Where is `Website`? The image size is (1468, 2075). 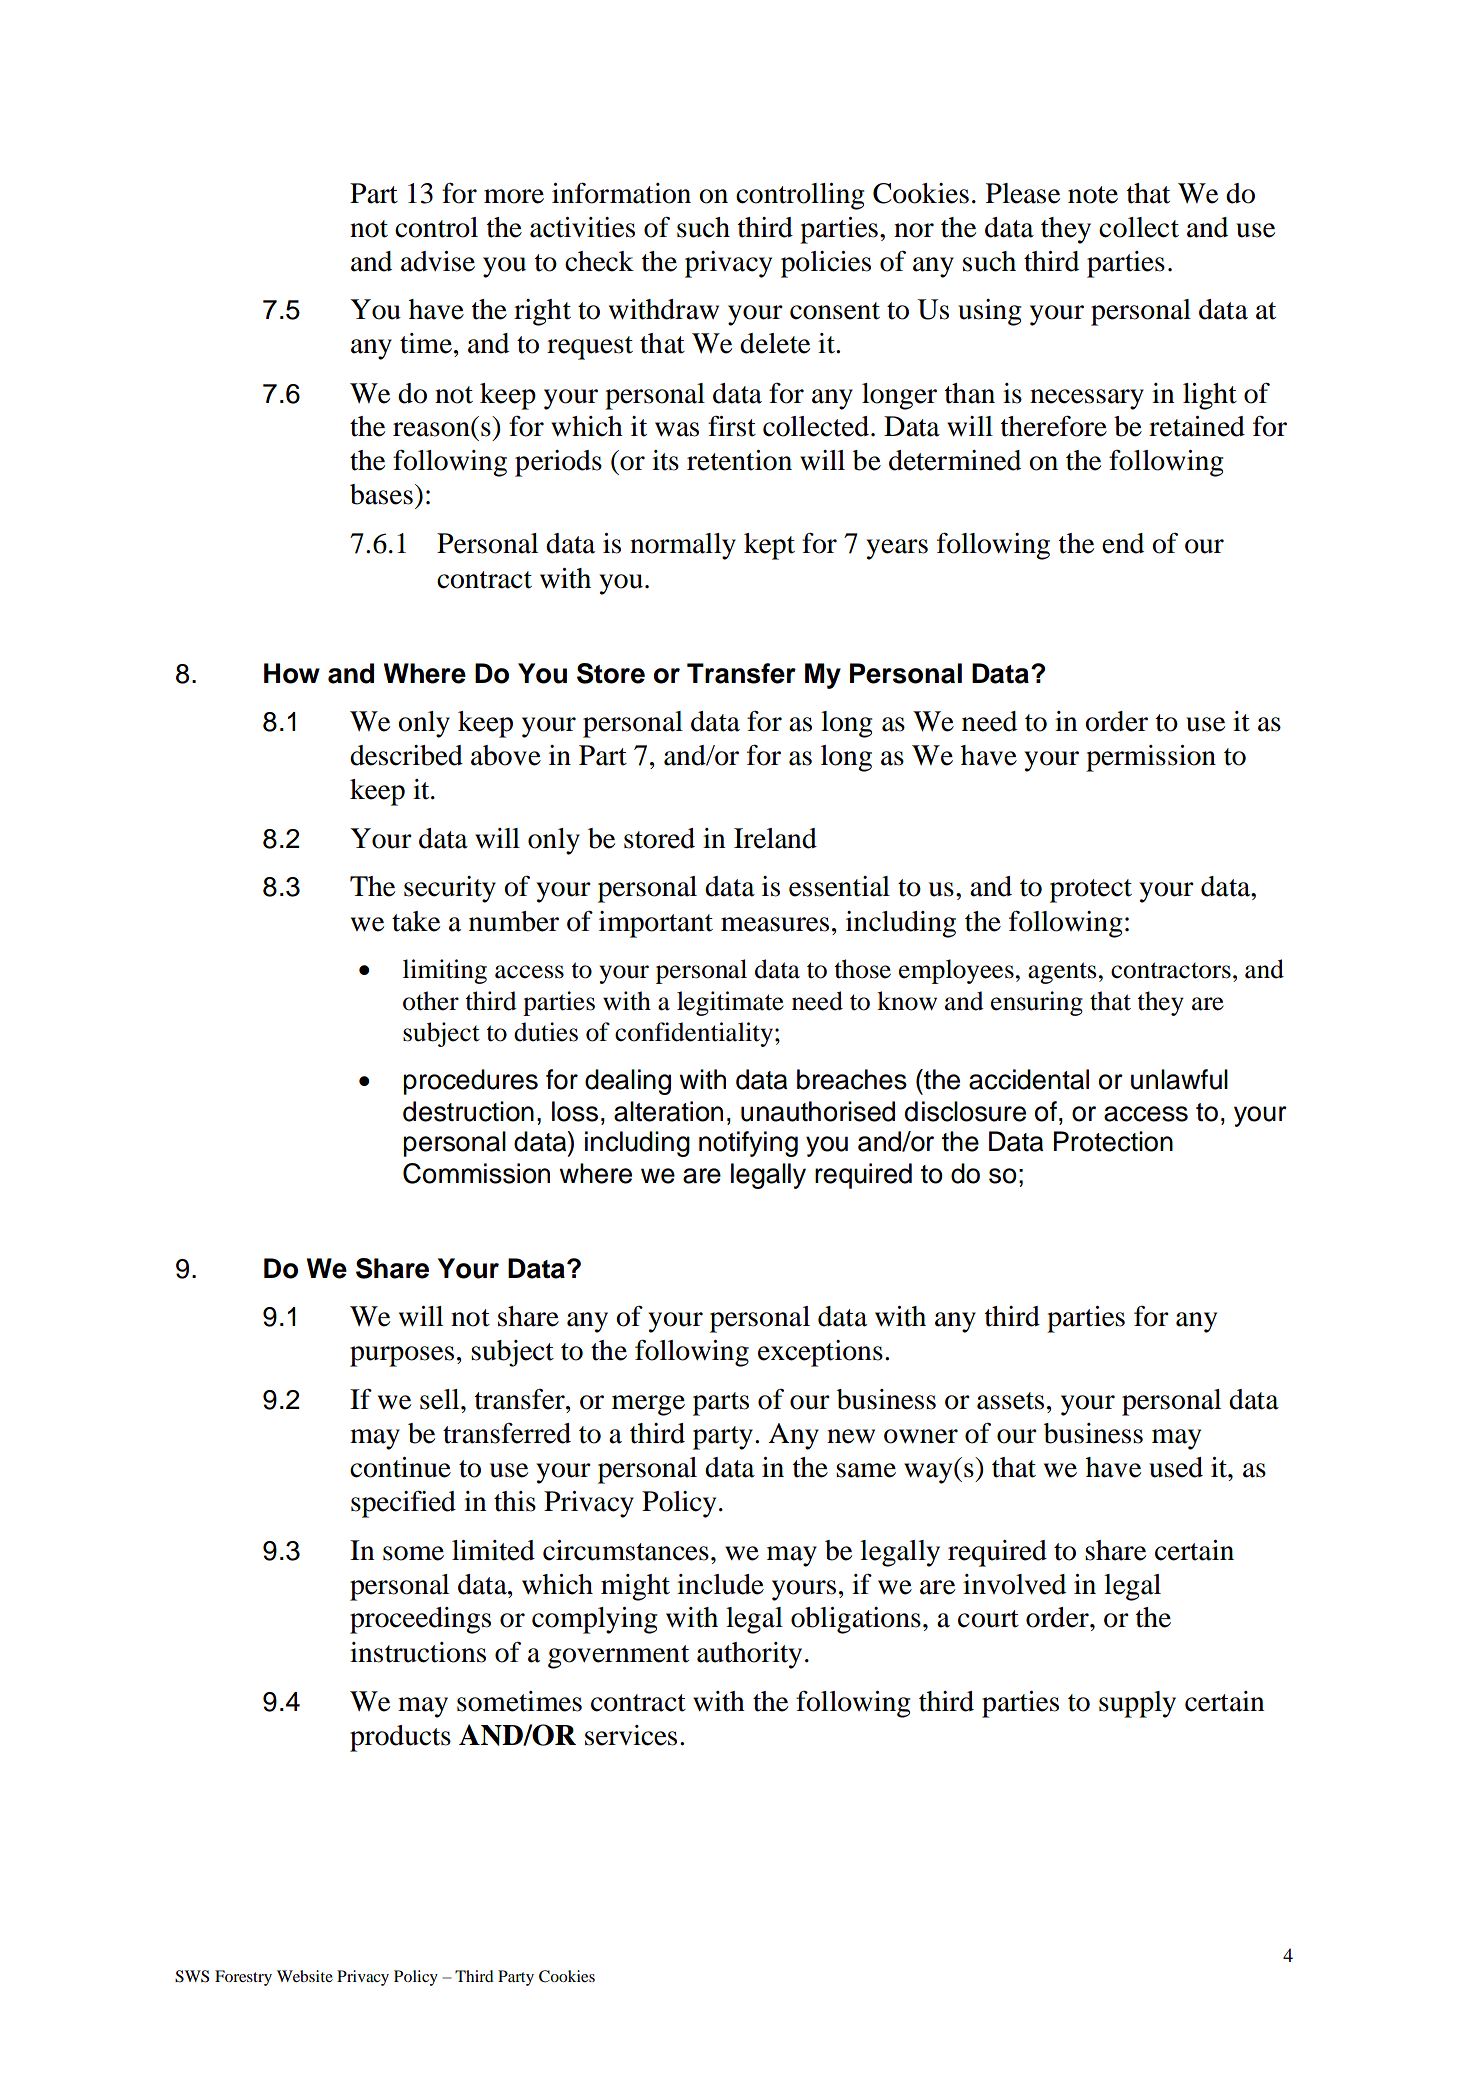
Website is located at coordinates (305, 1976).
